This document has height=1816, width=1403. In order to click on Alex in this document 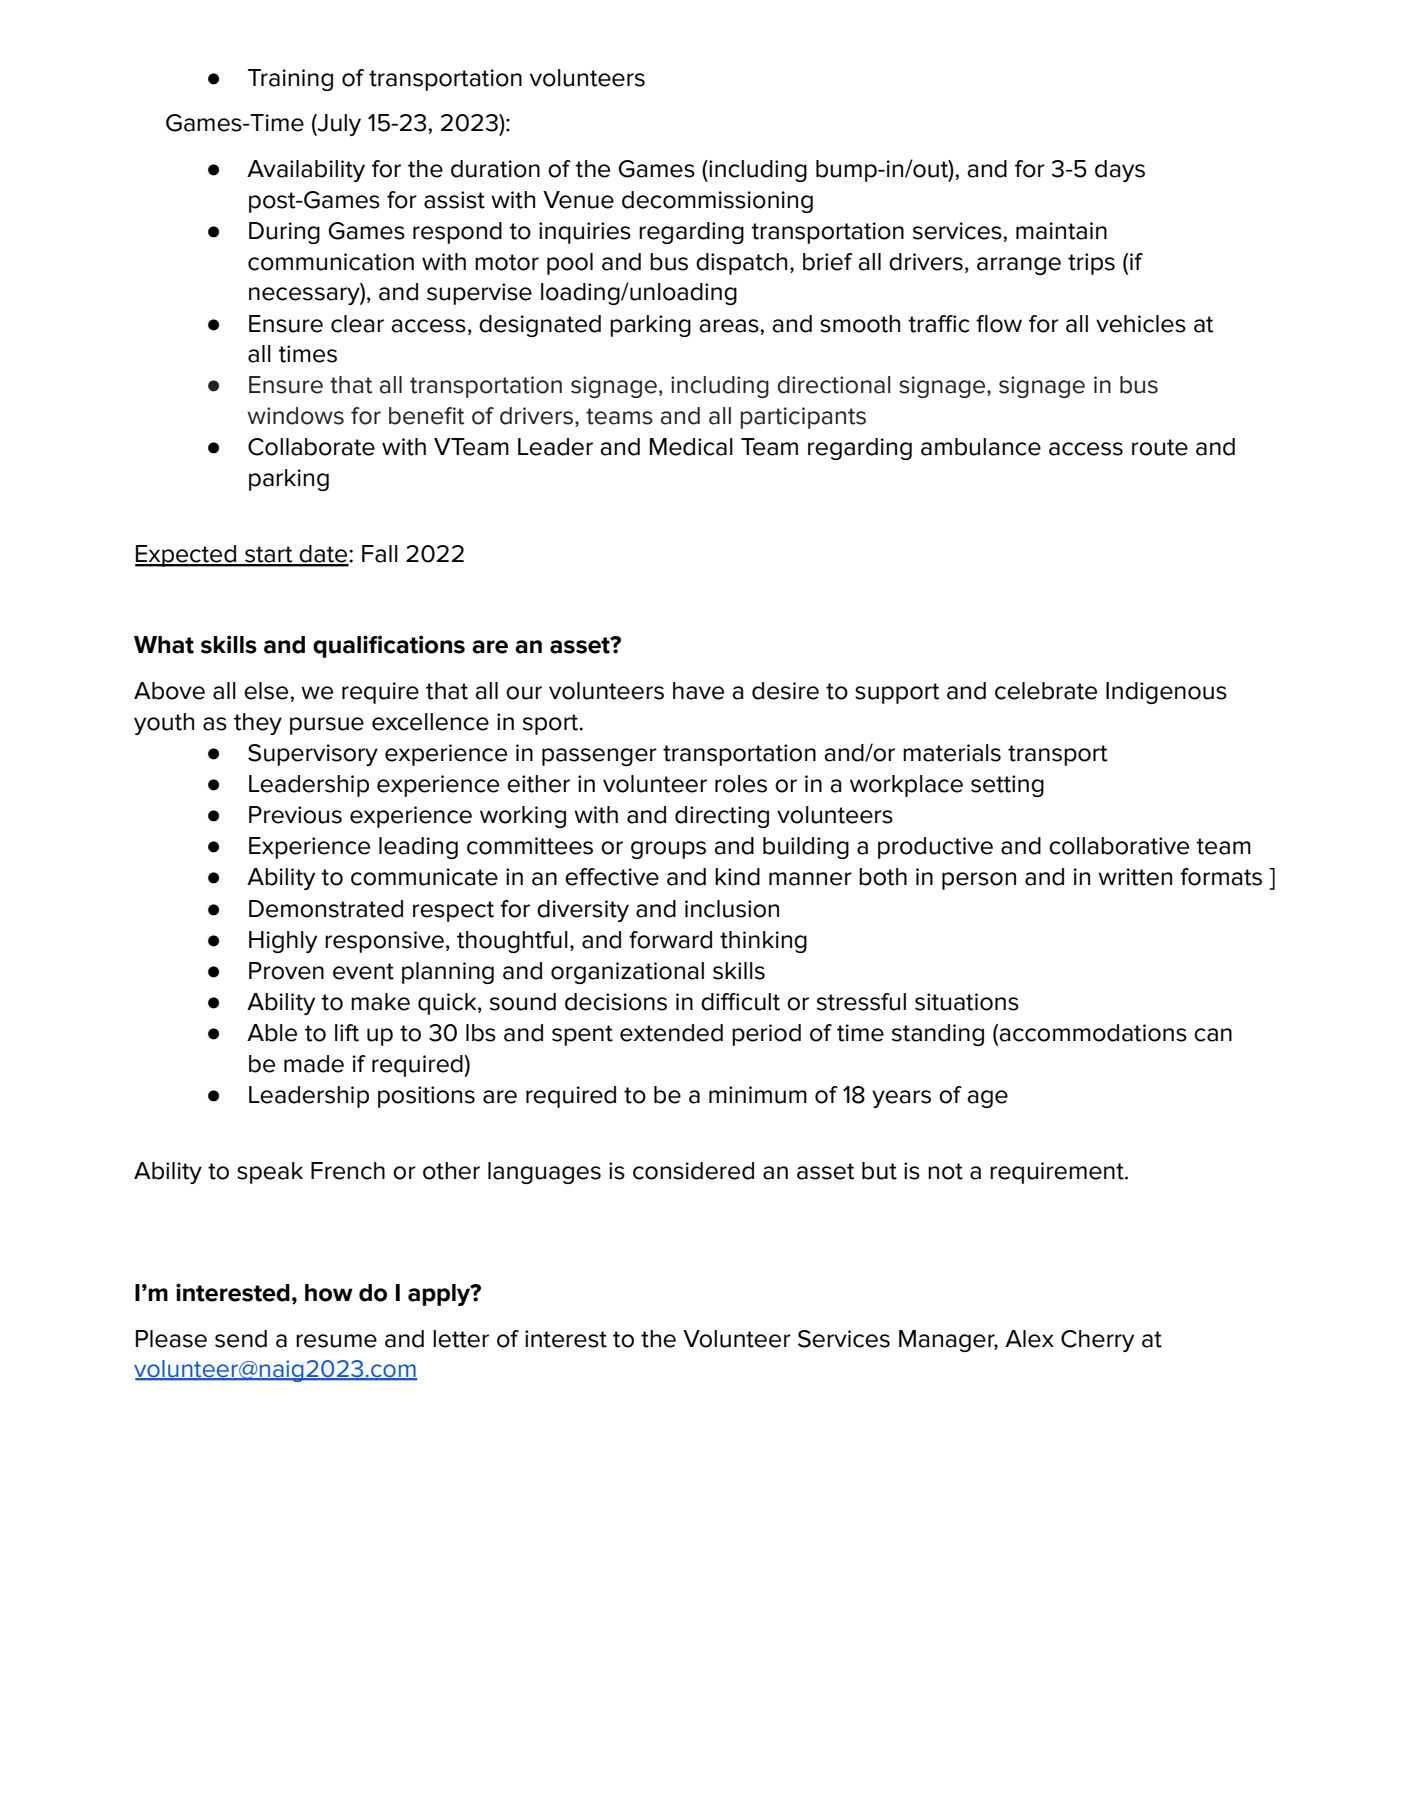, I will do `click(1029, 1339)`.
